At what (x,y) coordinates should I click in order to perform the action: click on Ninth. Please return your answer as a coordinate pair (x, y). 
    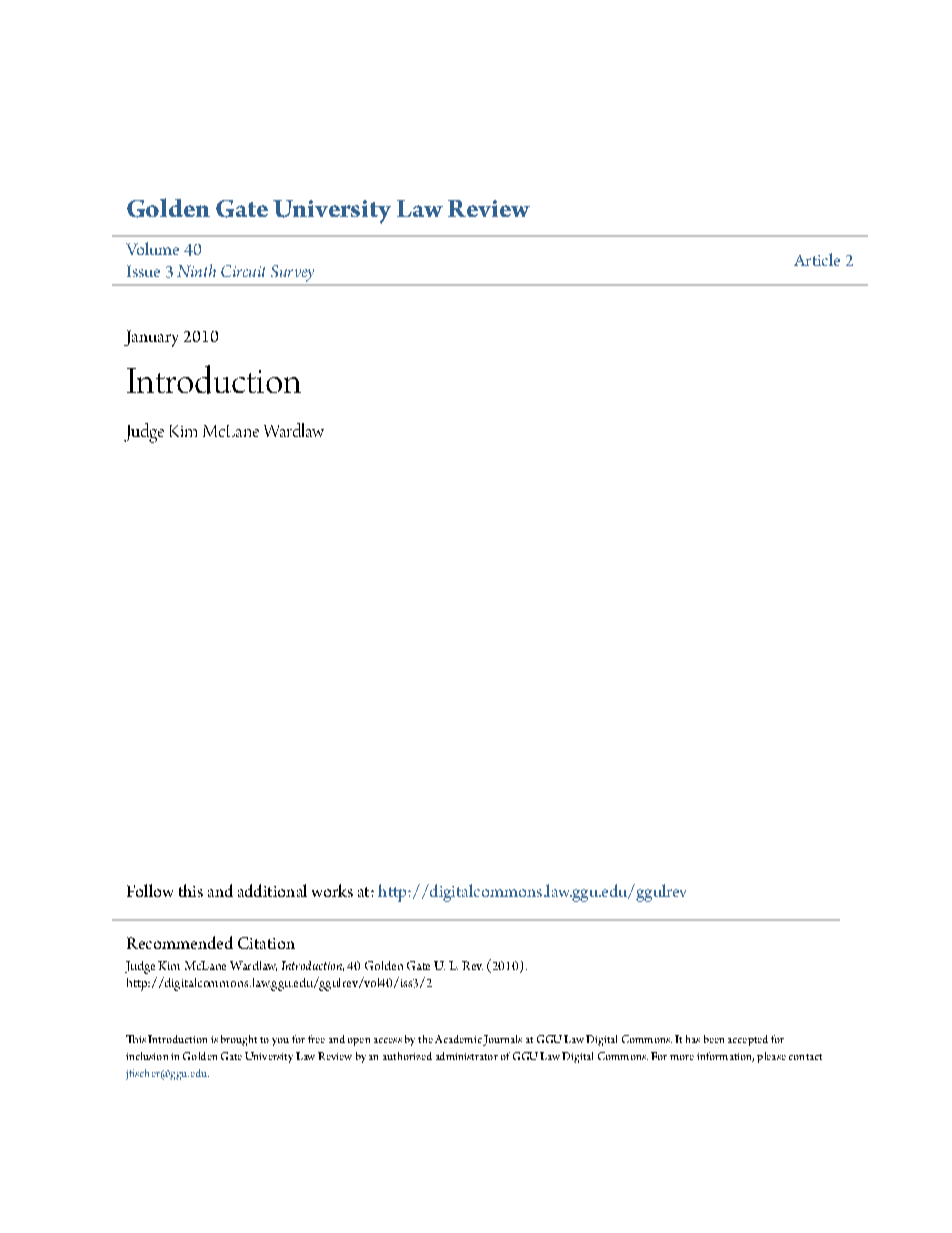
    Looking at the image, I should click on (196, 270).
